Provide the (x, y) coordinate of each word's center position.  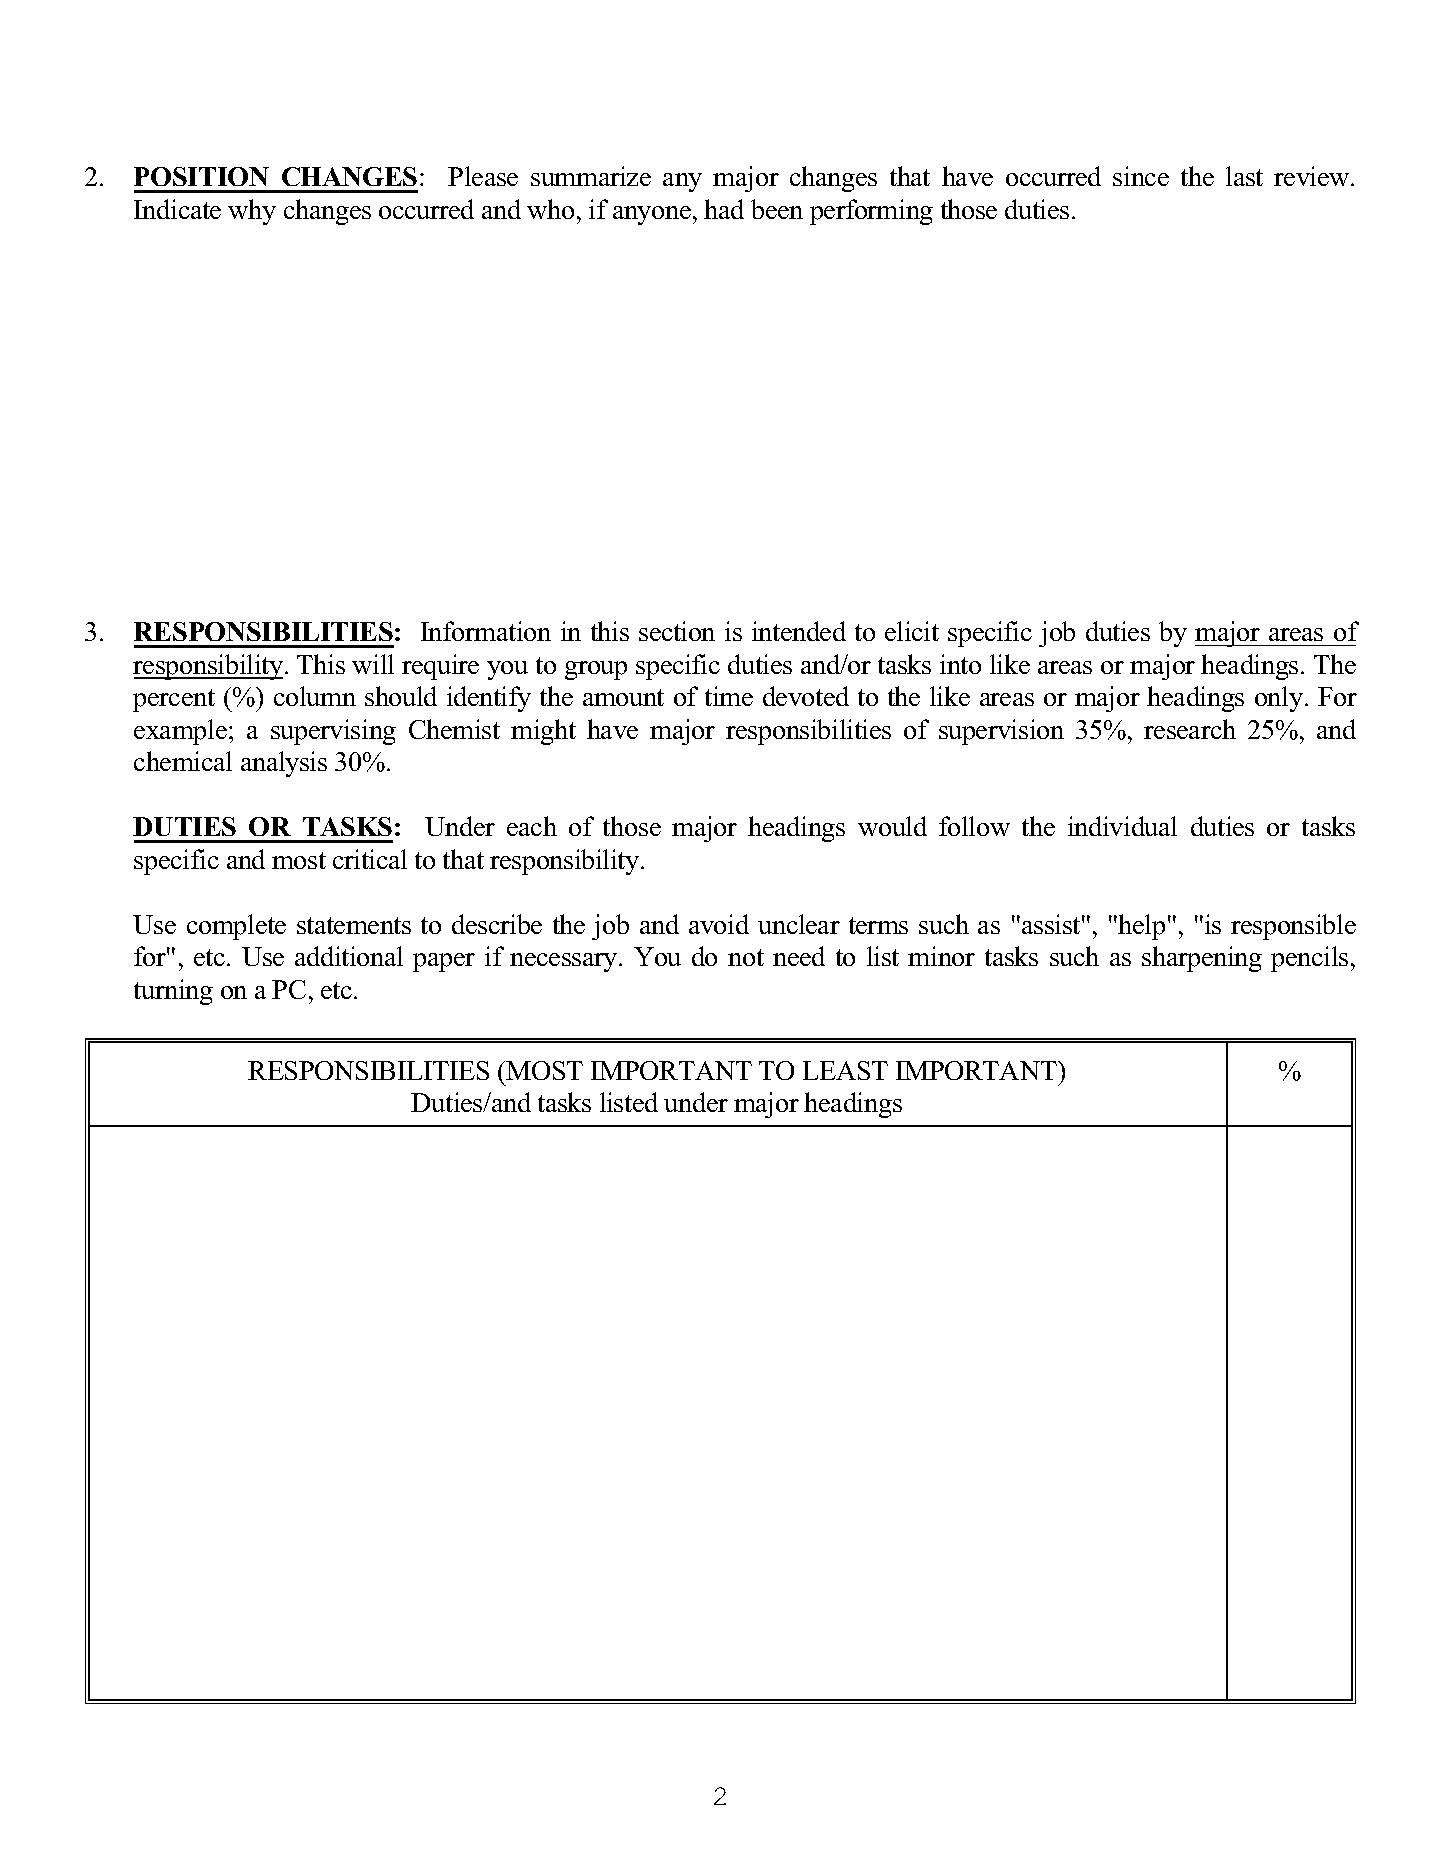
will (373, 664)
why (252, 212)
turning (173, 992)
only (1280, 699)
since (1141, 176)
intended (799, 631)
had (724, 209)
